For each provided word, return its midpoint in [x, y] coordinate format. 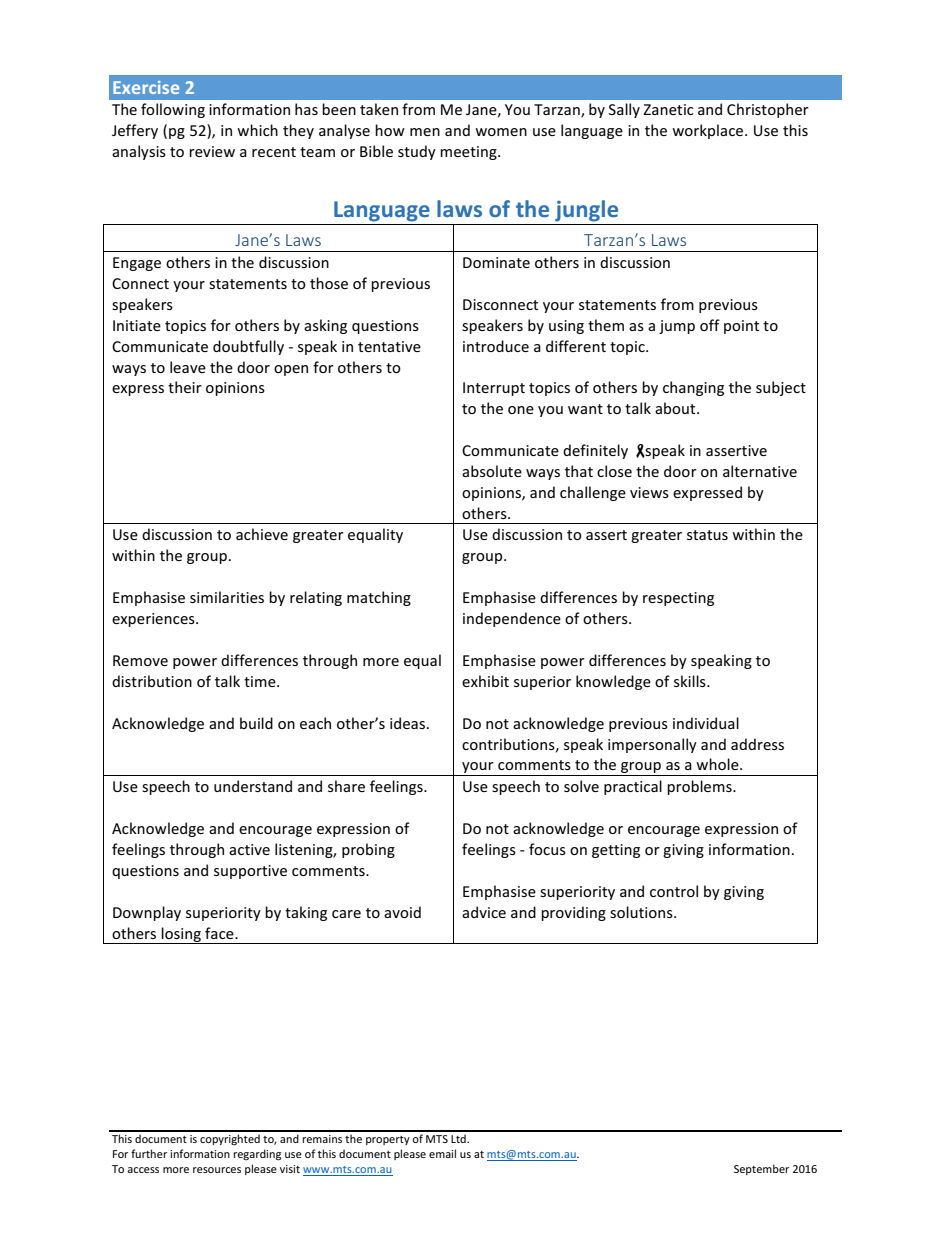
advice [484, 912]
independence [512, 619]
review [212, 151]
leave [188, 367]
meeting [469, 153]
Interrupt [494, 389]
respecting [678, 599]
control [674, 891]
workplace [709, 131]
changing [693, 388]
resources [217, 1170]
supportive [250, 872]
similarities [227, 597]
